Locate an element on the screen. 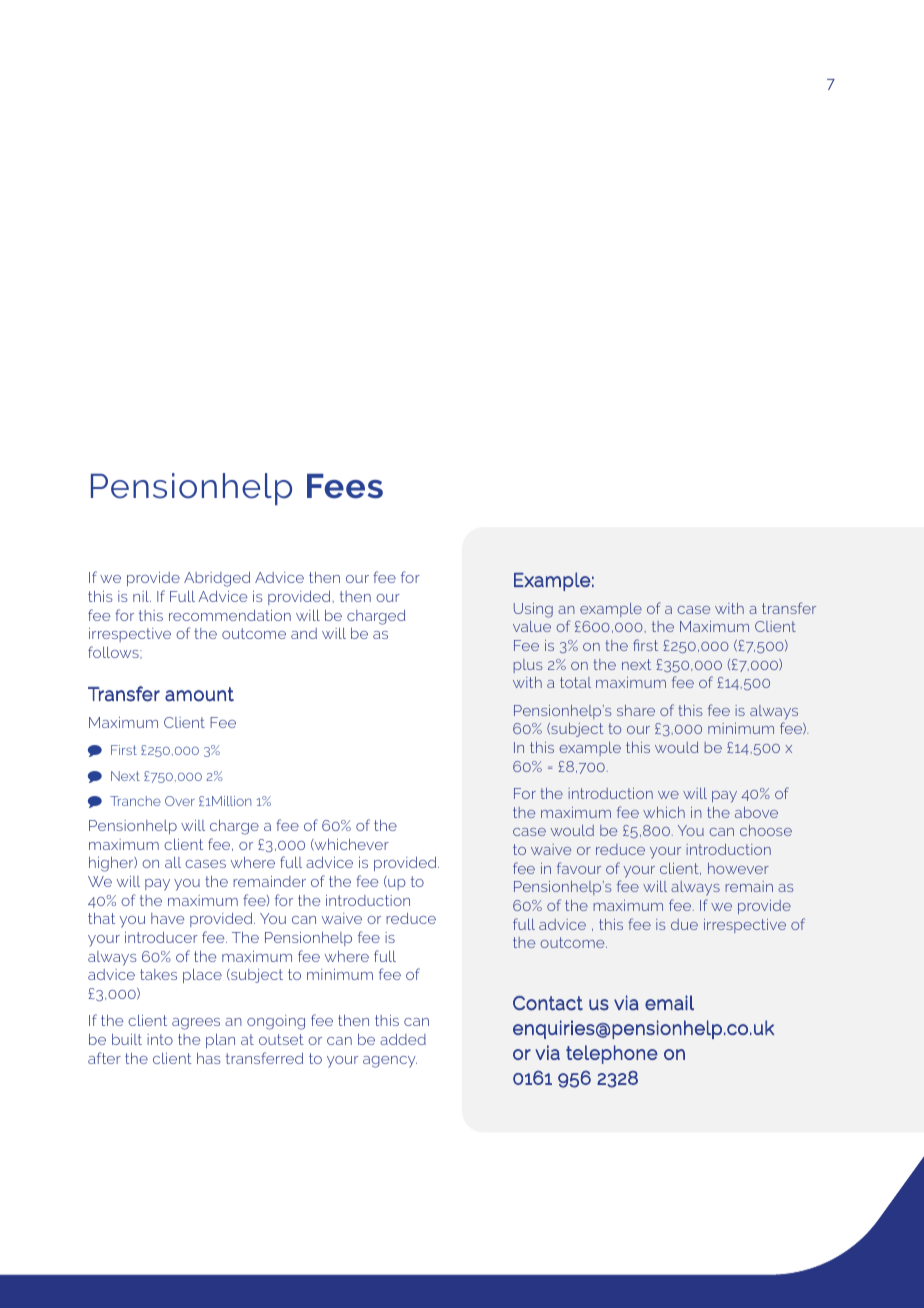  telephone is located at coordinates (612, 1054).
